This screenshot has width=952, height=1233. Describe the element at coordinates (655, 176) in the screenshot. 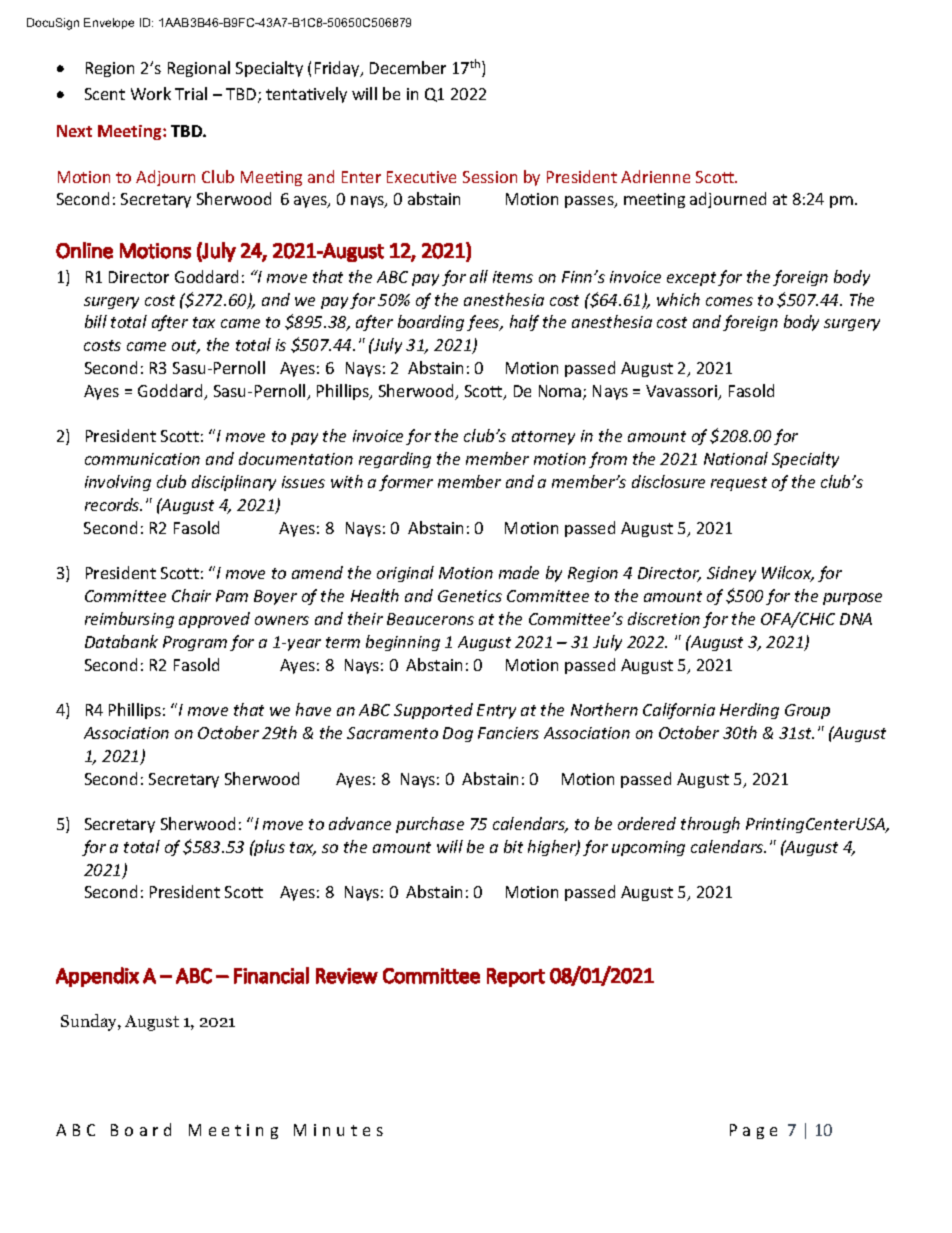

I see `Adrienne` at that location.
